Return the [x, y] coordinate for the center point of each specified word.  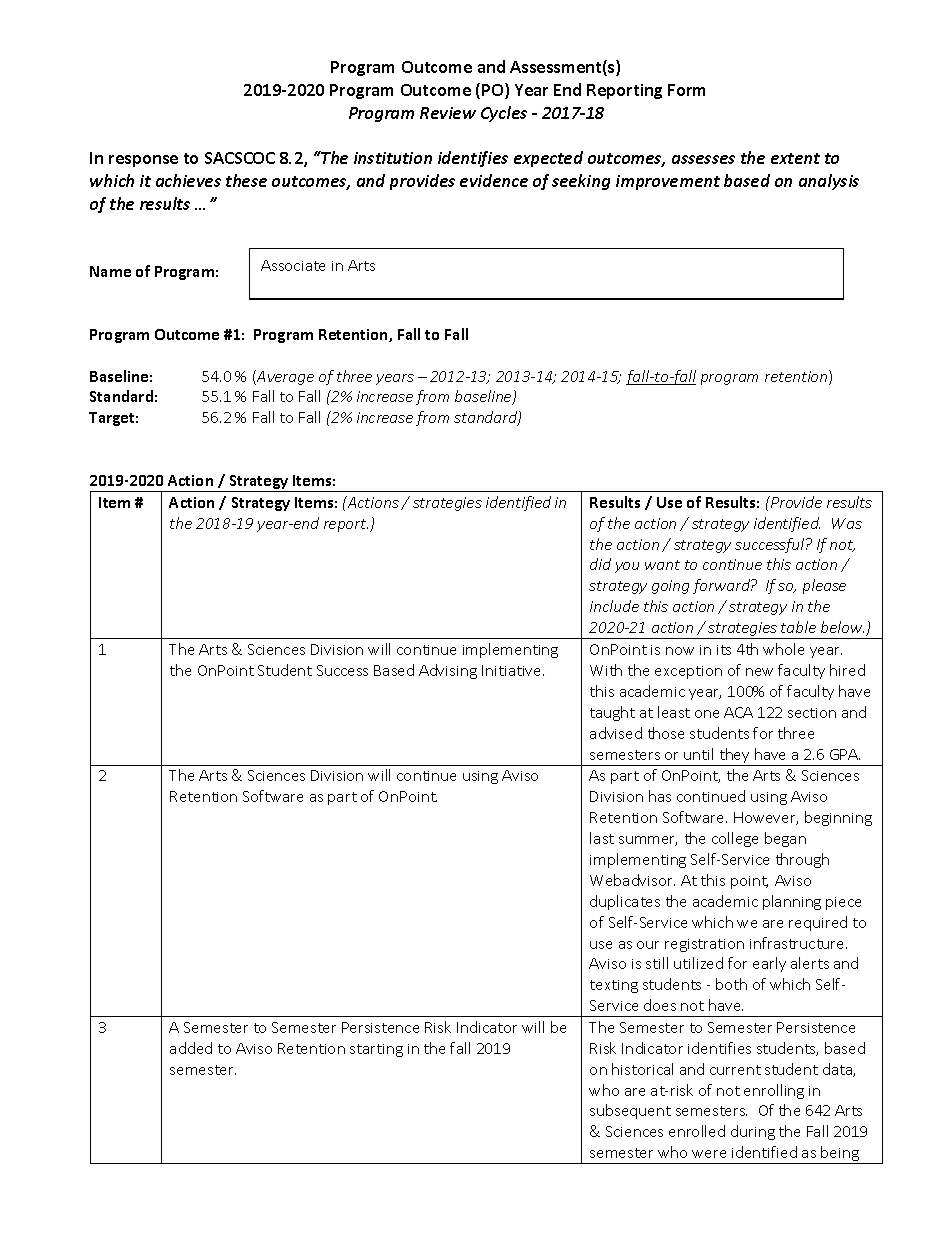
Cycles [504, 114]
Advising [448, 671]
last [602, 838]
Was [847, 523]
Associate [293, 265]
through [802, 860]
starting [376, 1050]
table [798, 627]
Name [110, 271]
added [191, 1048]
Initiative [513, 670]
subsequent [630, 1111]
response [143, 161]
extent [795, 158]
